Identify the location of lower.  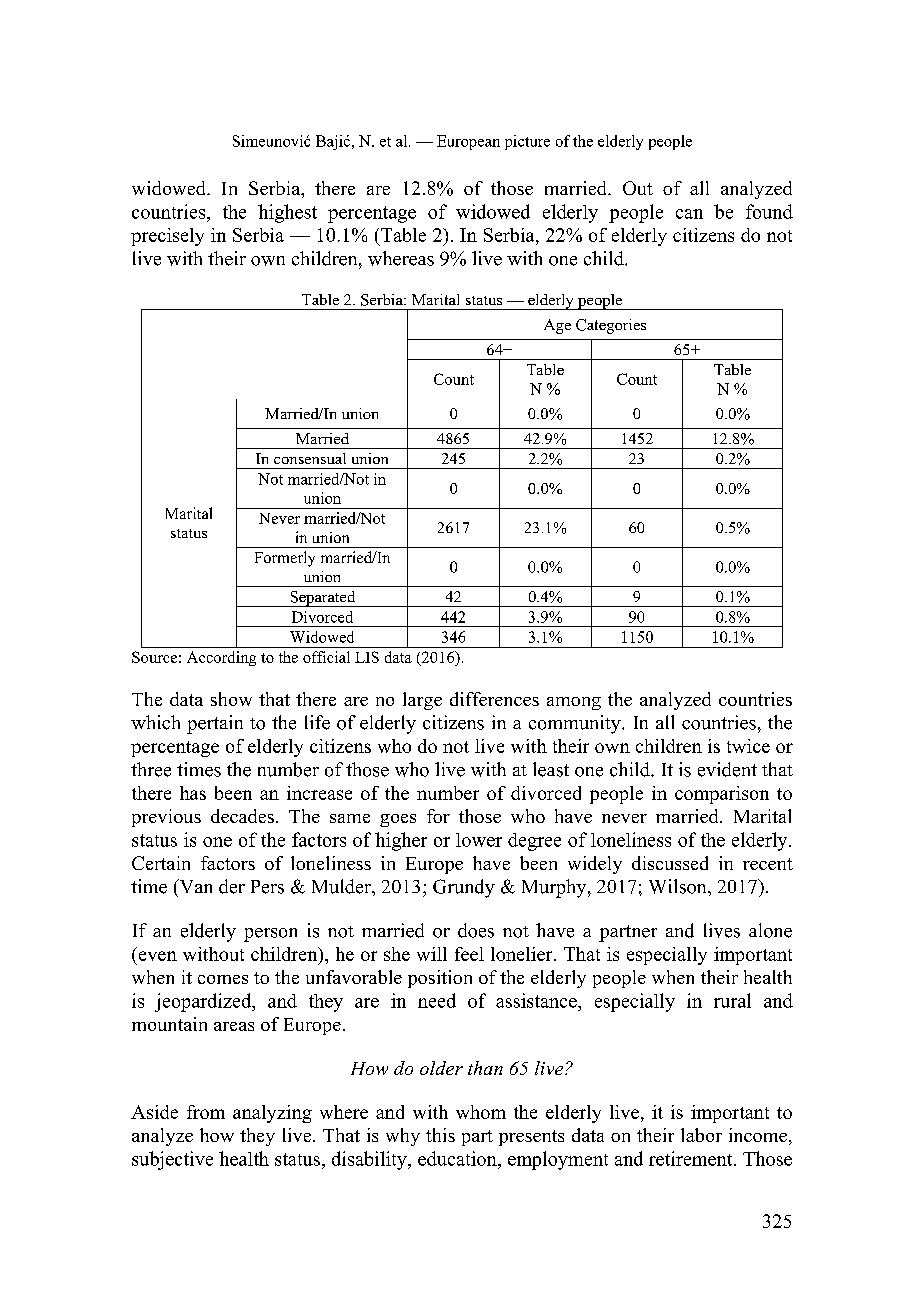
(479, 840).
